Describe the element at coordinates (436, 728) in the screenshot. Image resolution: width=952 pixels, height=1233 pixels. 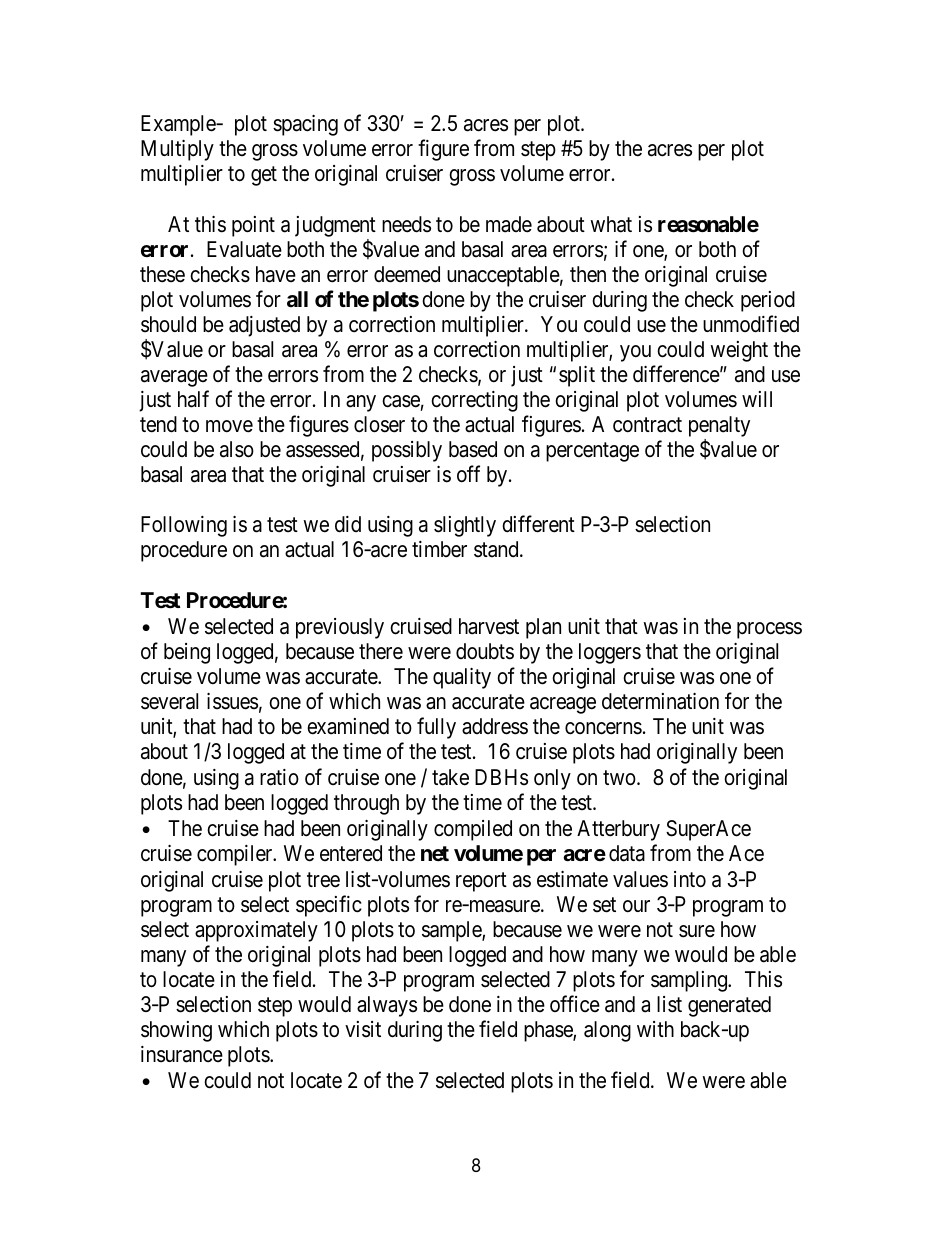
I see `fully` at that location.
